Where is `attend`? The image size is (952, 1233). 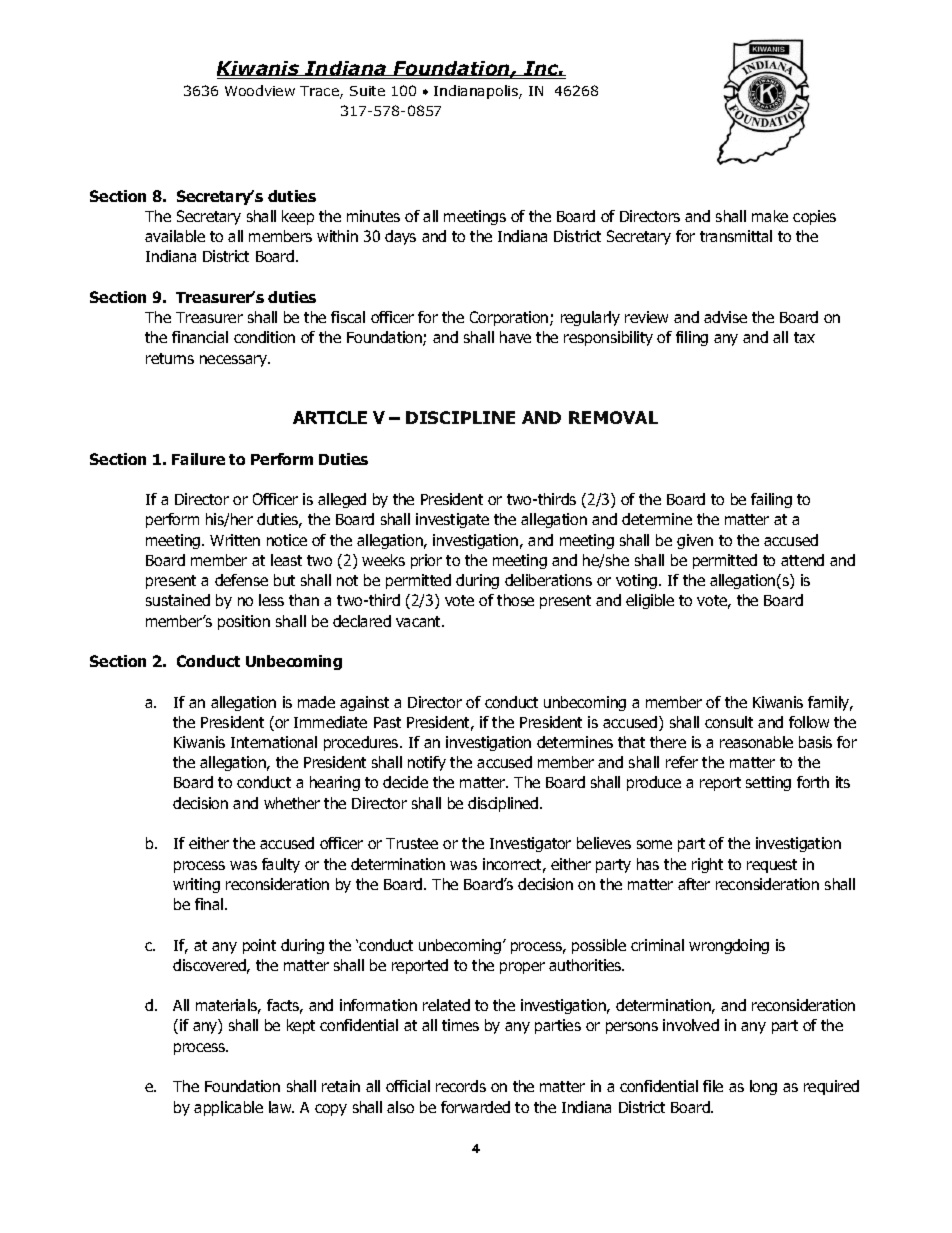 attend is located at coordinates (802, 560).
